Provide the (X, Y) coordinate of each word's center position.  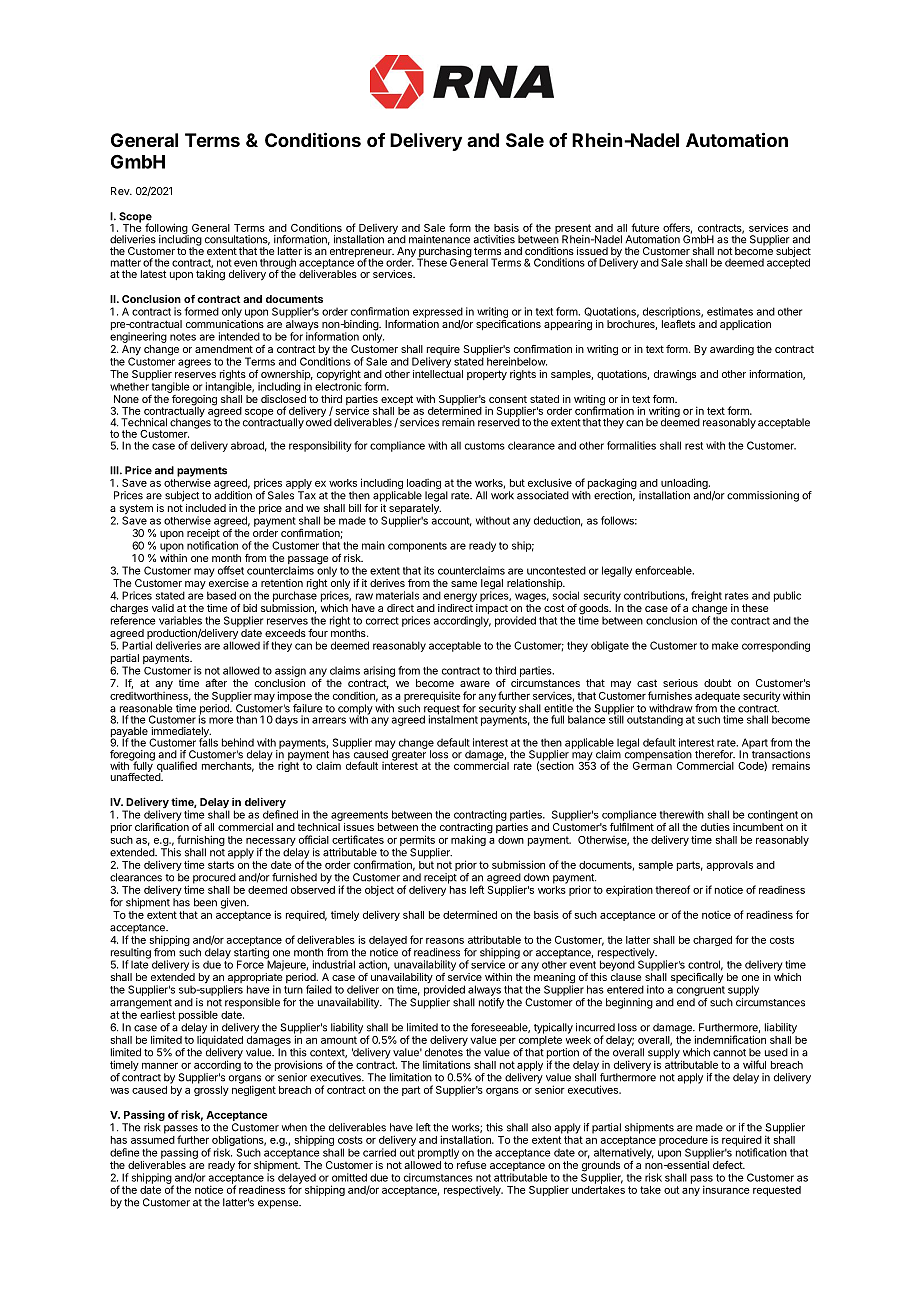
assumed (153, 1138)
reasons (445, 941)
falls (208, 741)
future (645, 227)
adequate (717, 697)
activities (494, 239)
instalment (453, 718)
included (206, 508)
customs (485, 446)
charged (712, 941)
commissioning (763, 496)
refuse (471, 1165)
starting (251, 954)
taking (210, 275)
